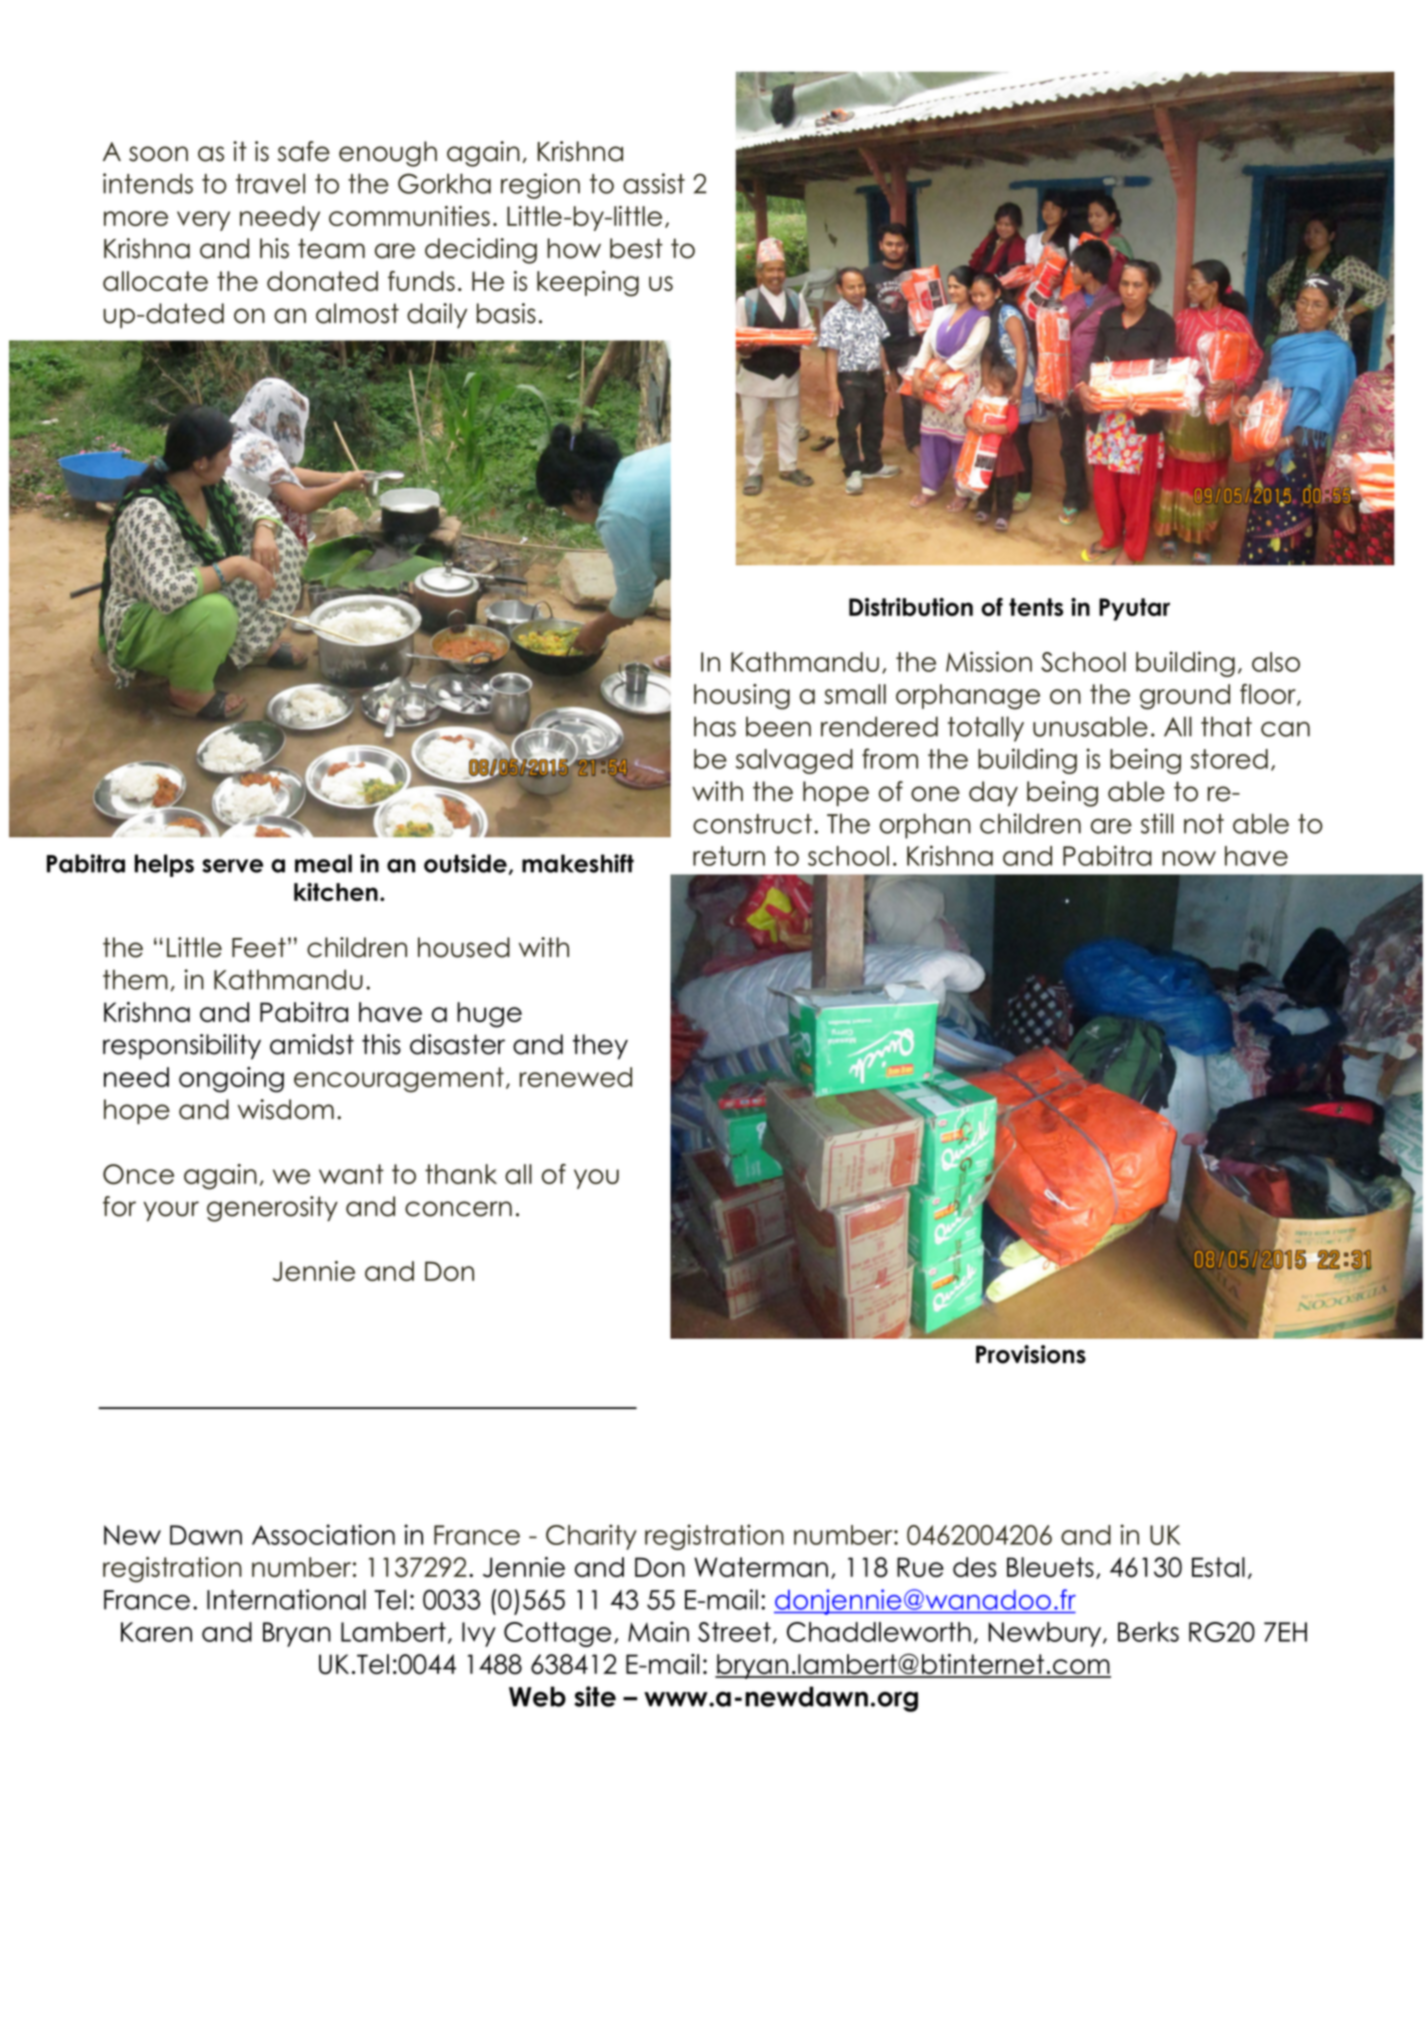  What do you see at coordinates (272, 1209) in the screenshot?
I see `generosity` at bounding box center [272, 1209].
